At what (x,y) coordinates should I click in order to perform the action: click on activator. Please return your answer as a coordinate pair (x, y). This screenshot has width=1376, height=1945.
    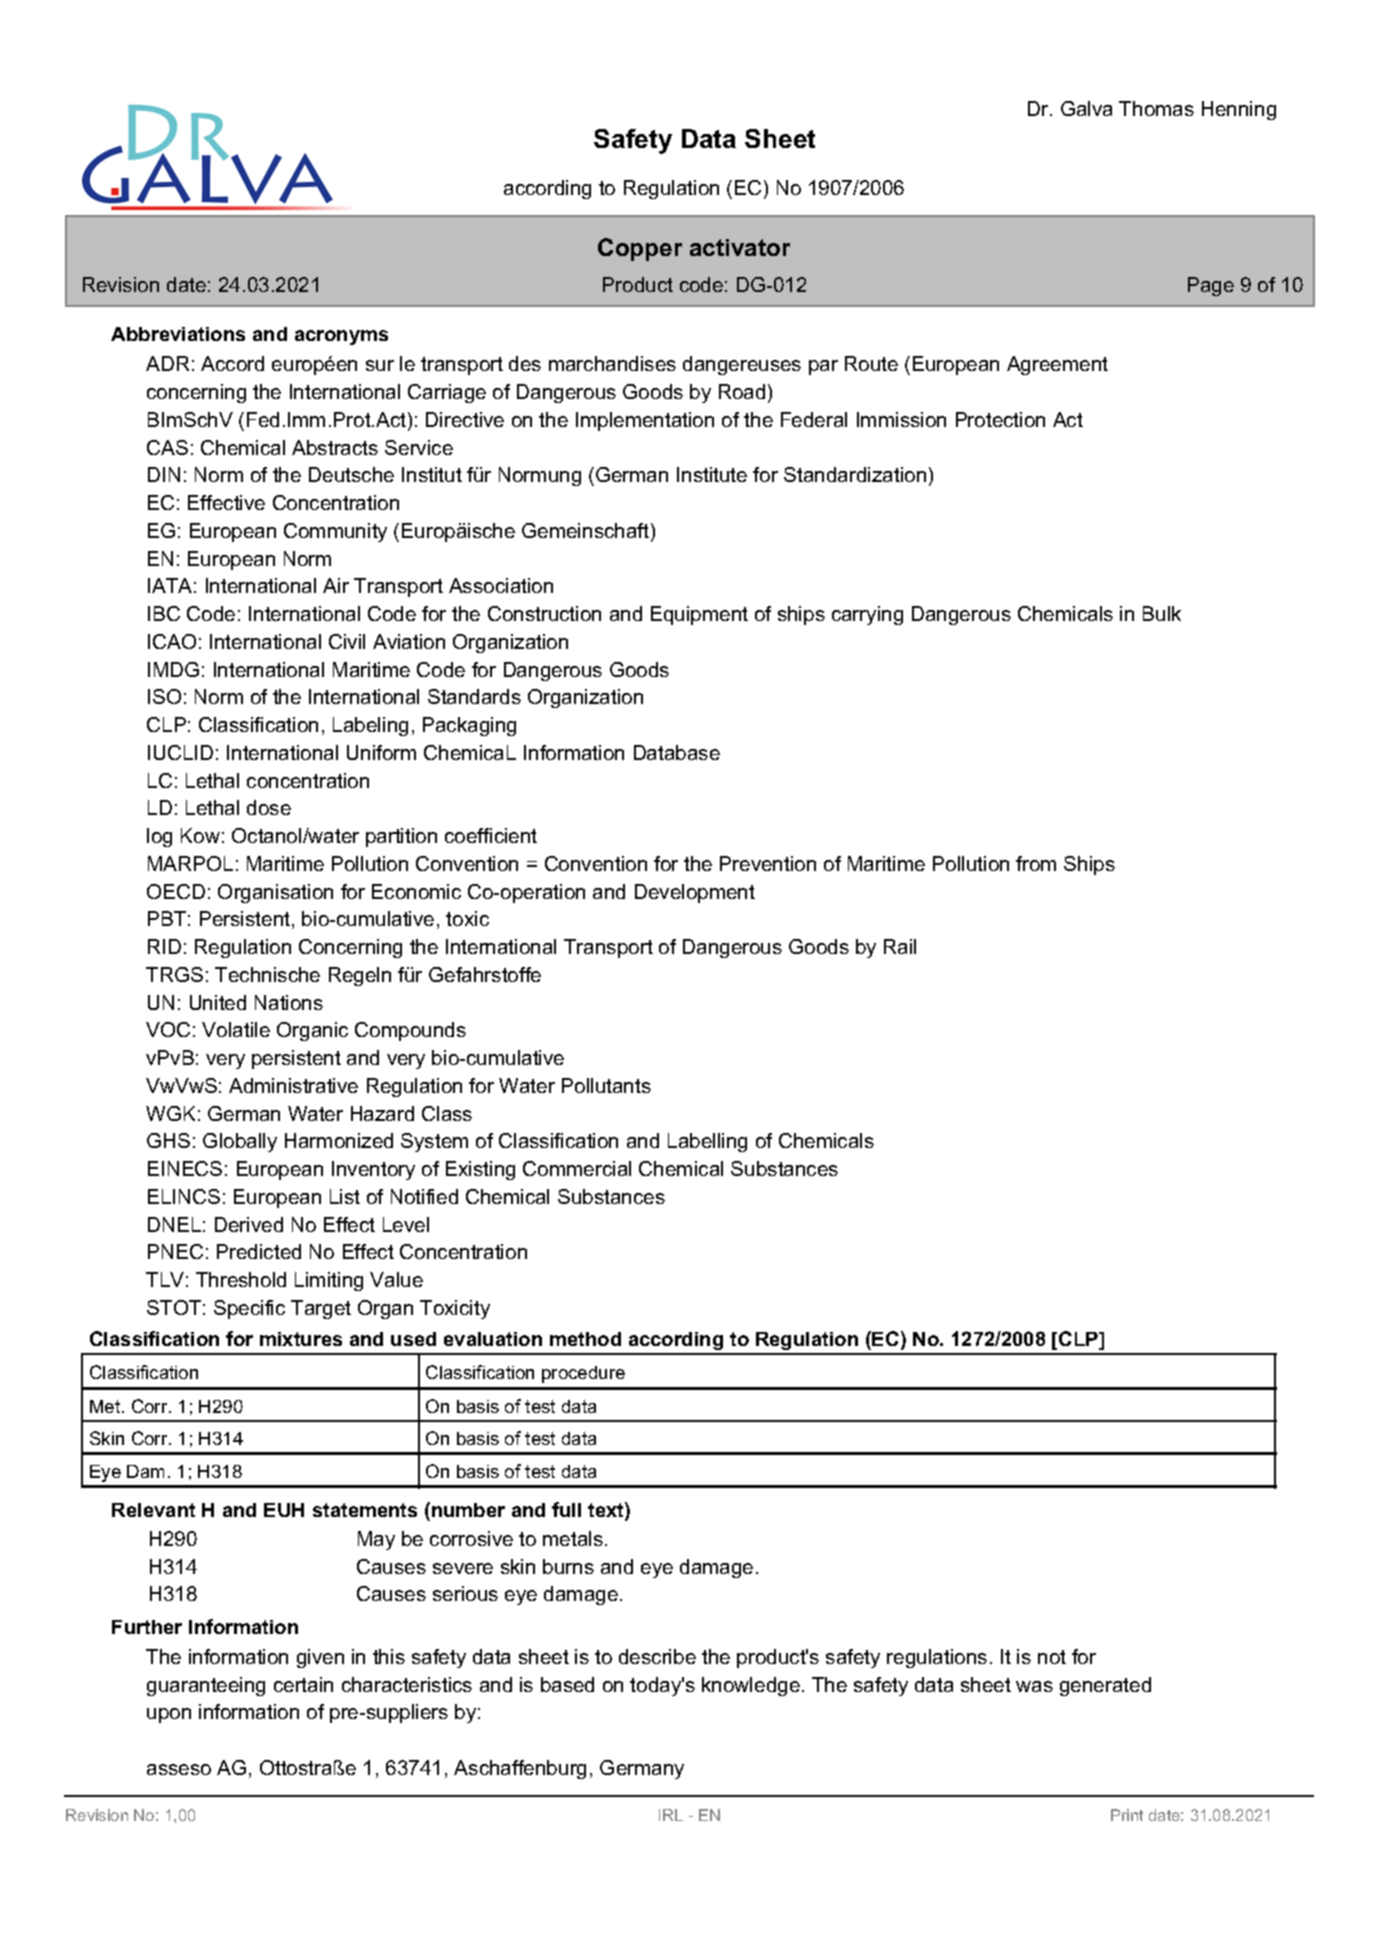
    Looking at the image, I should click on (740, 247).
